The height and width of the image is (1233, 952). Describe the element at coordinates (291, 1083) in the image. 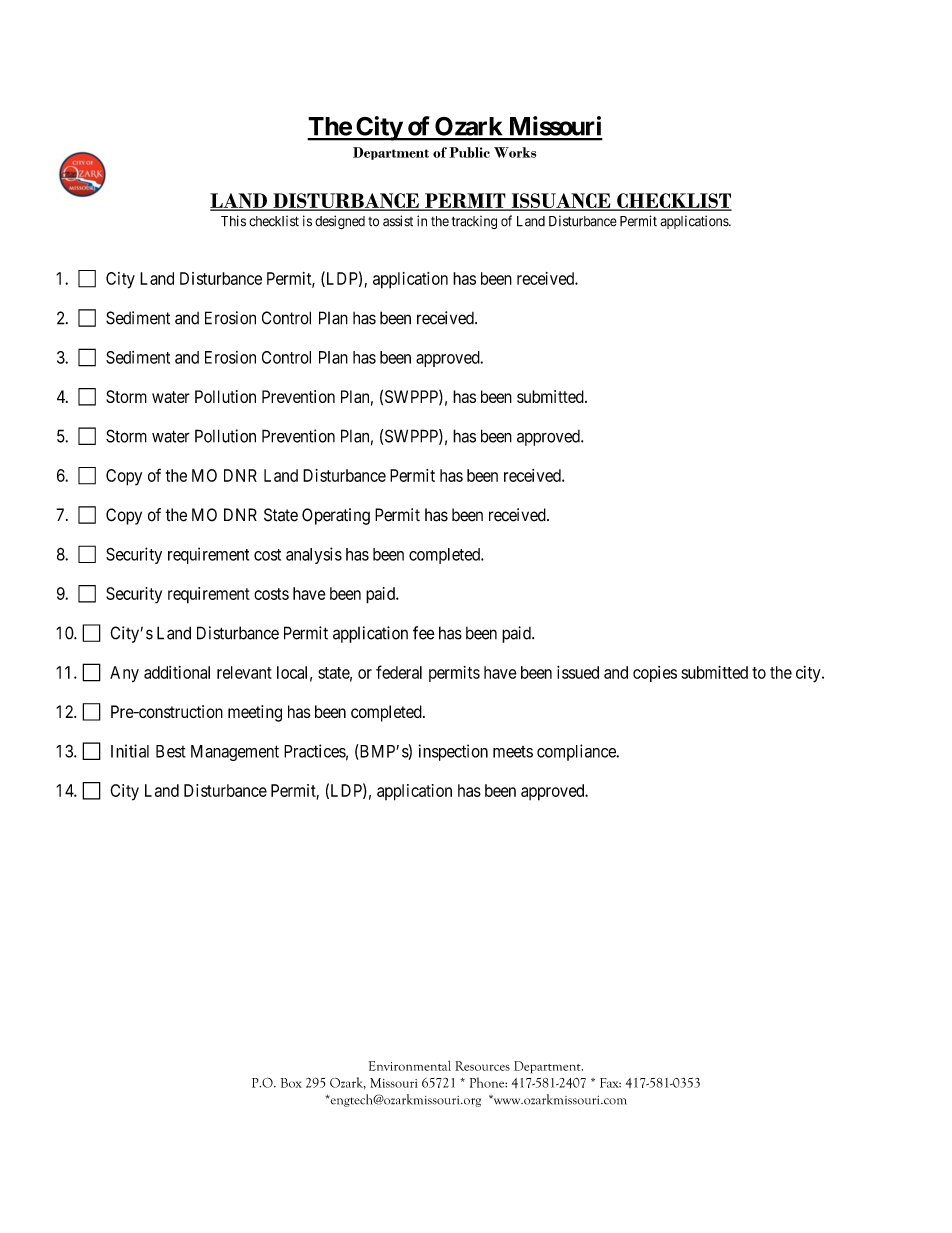

I see `Box` at that location.
